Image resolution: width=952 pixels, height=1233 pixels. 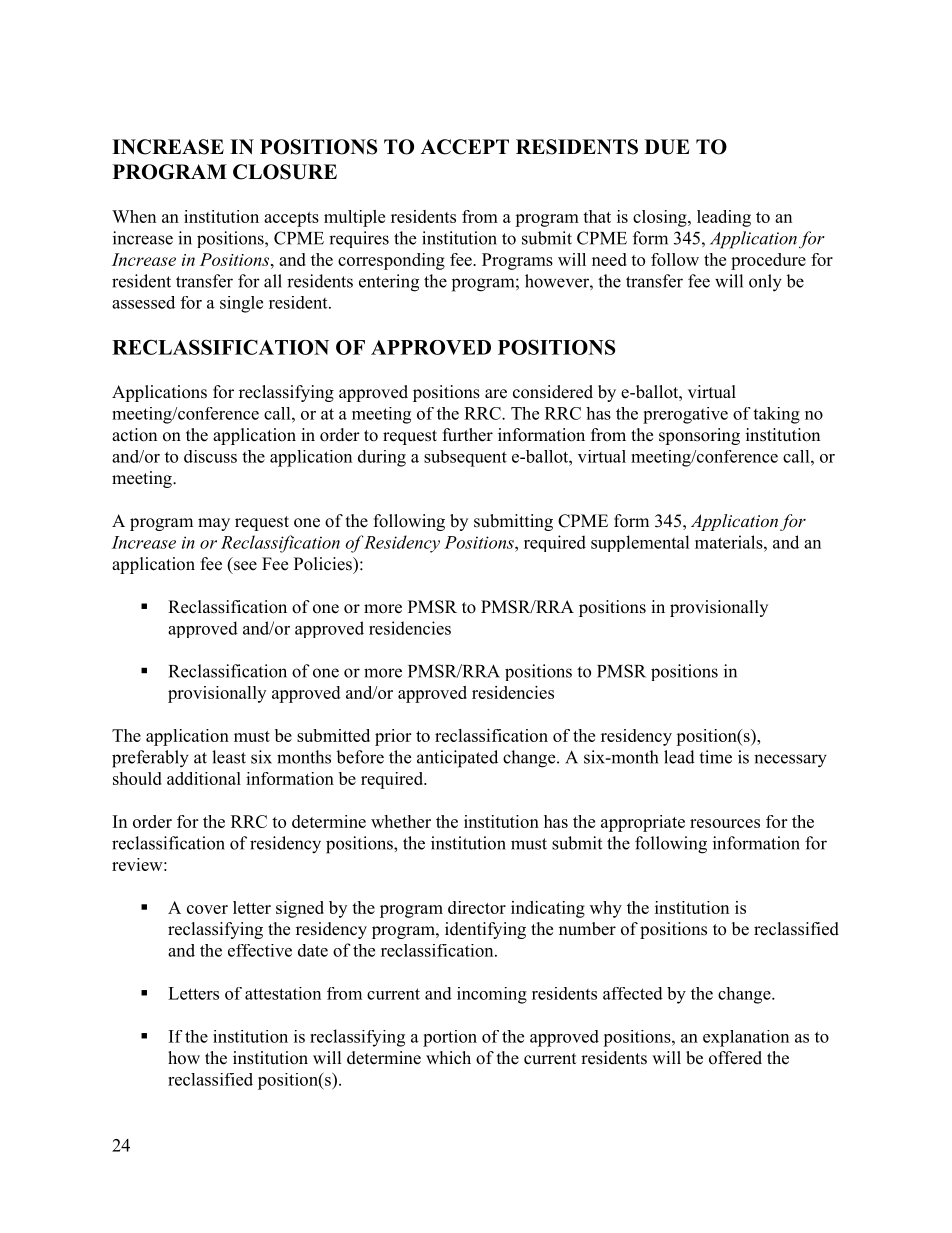 I want to click on see, so click(x=245, y=566).
